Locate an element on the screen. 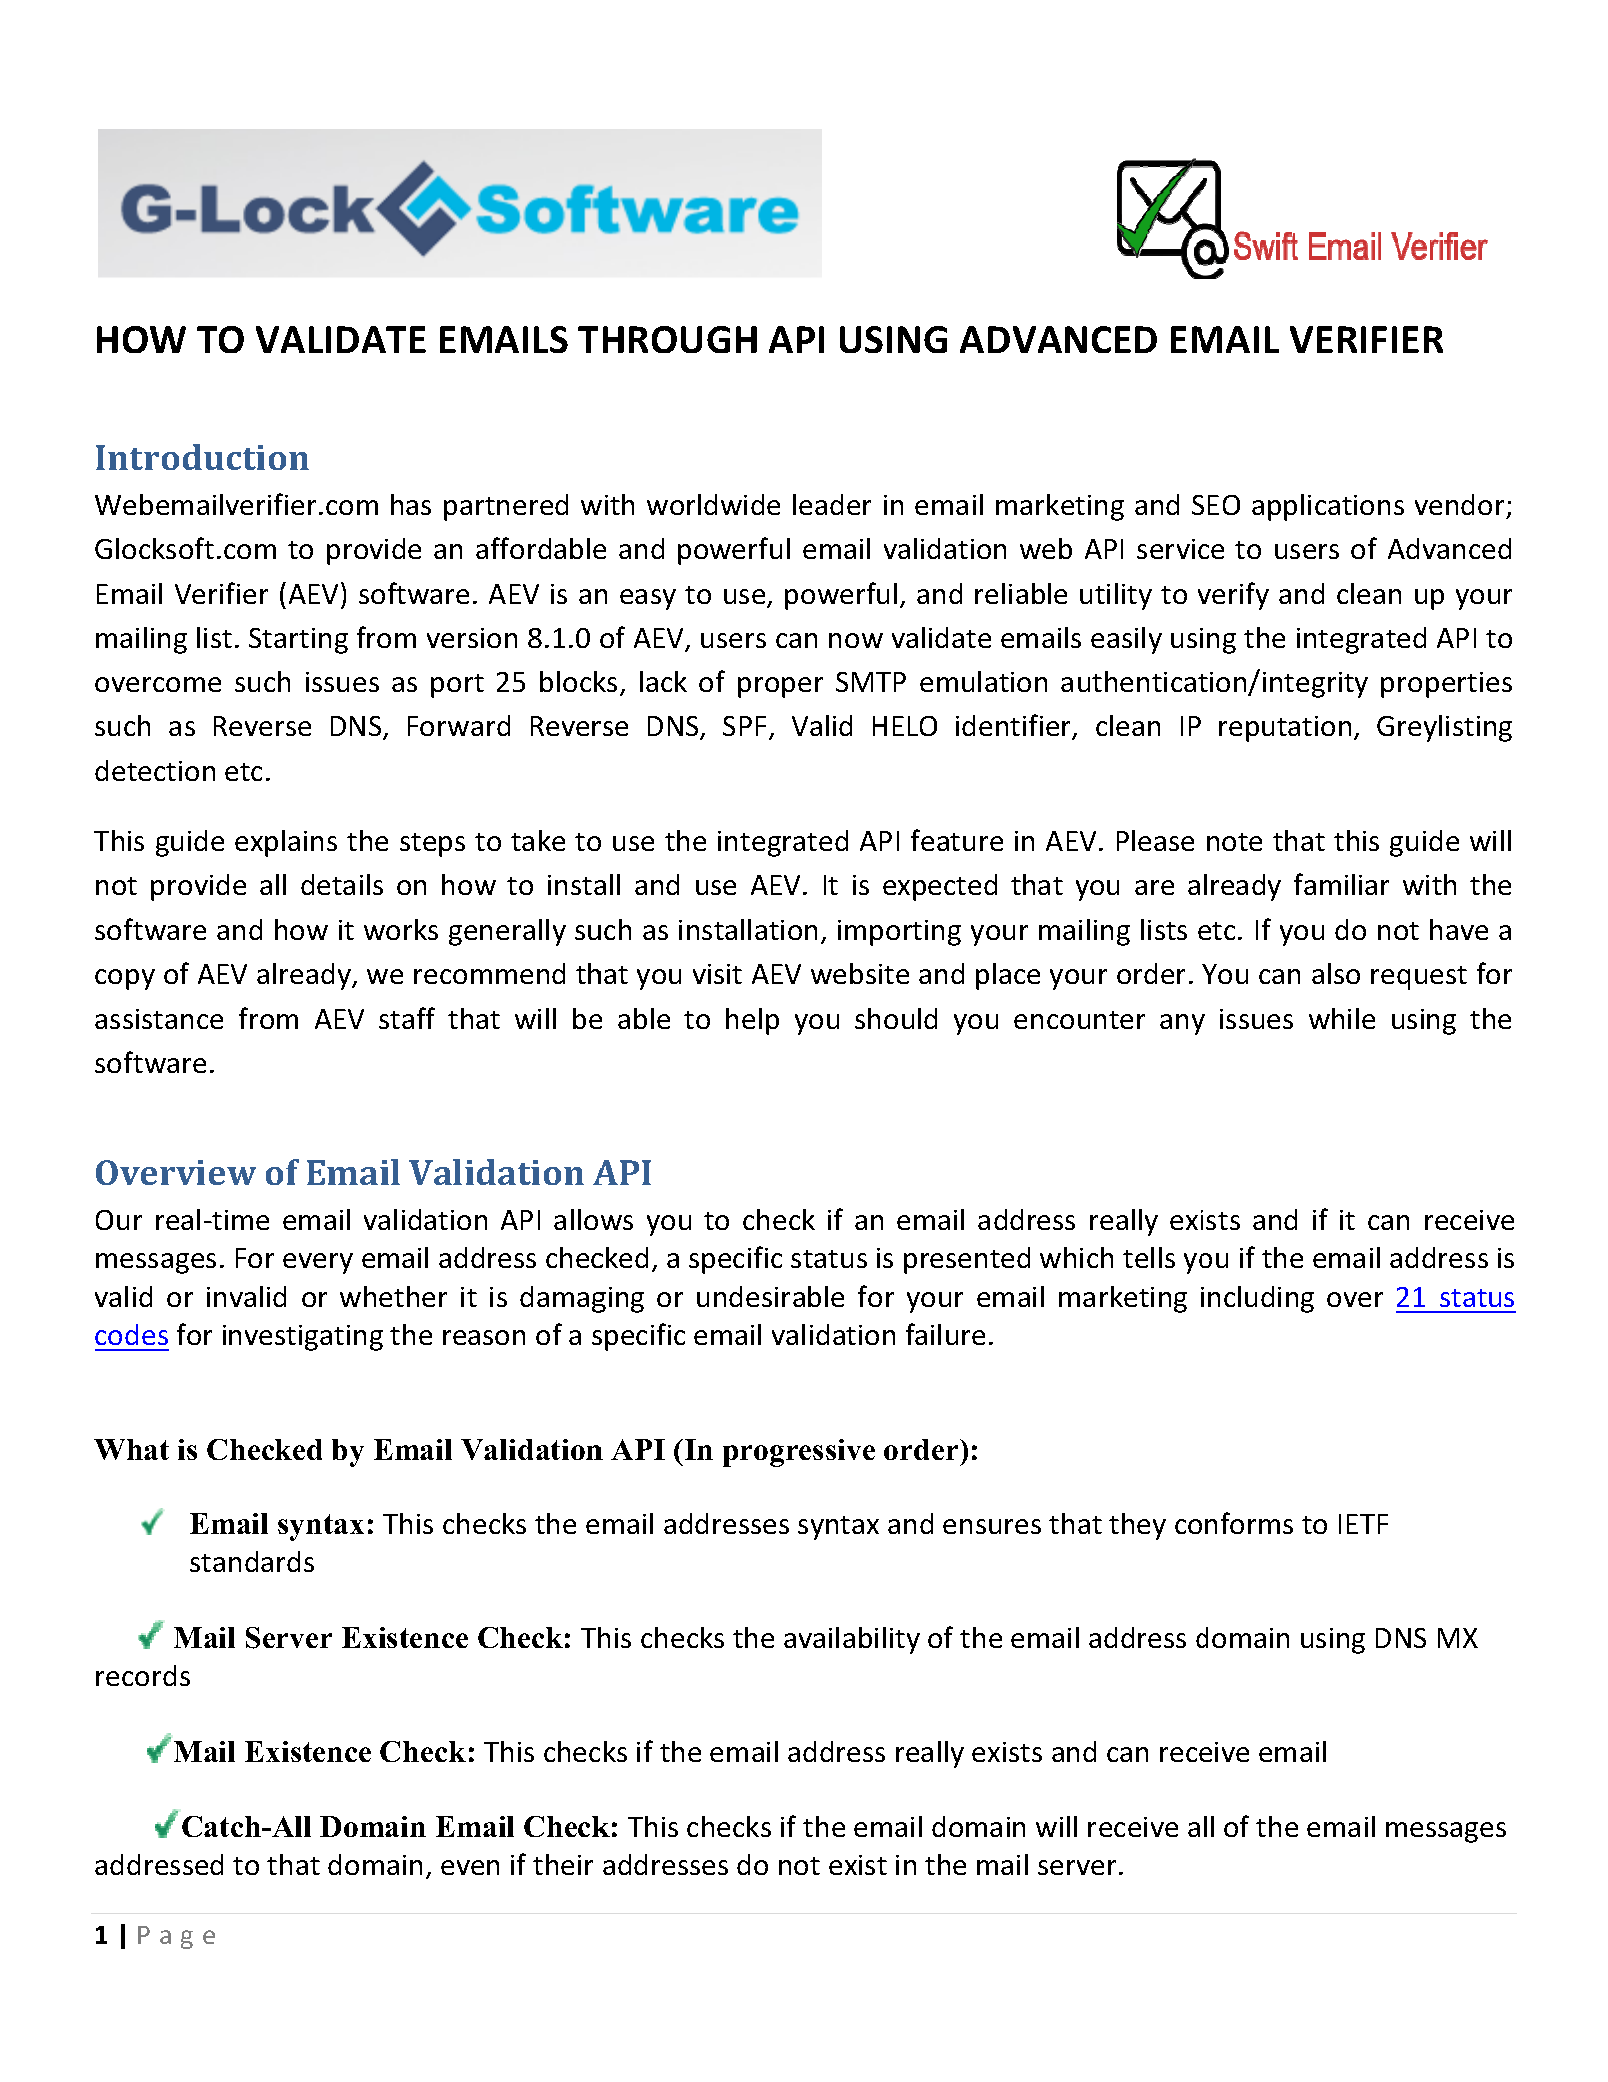 The height and width of the screenshot is (2082, 1608). staff is located at coordinates (407, 1018).
